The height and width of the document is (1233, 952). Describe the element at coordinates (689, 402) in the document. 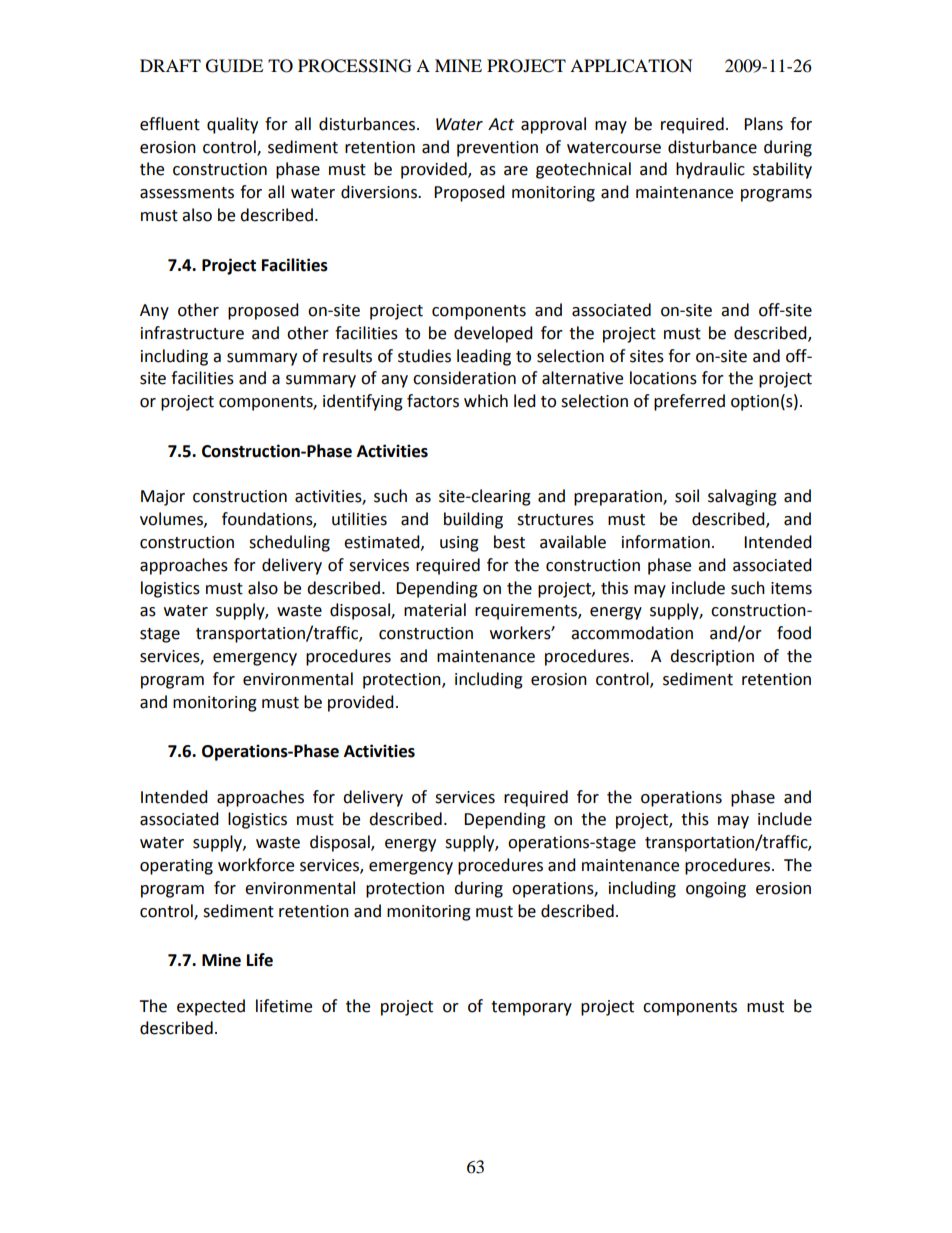

I see `preferred` at that location.
